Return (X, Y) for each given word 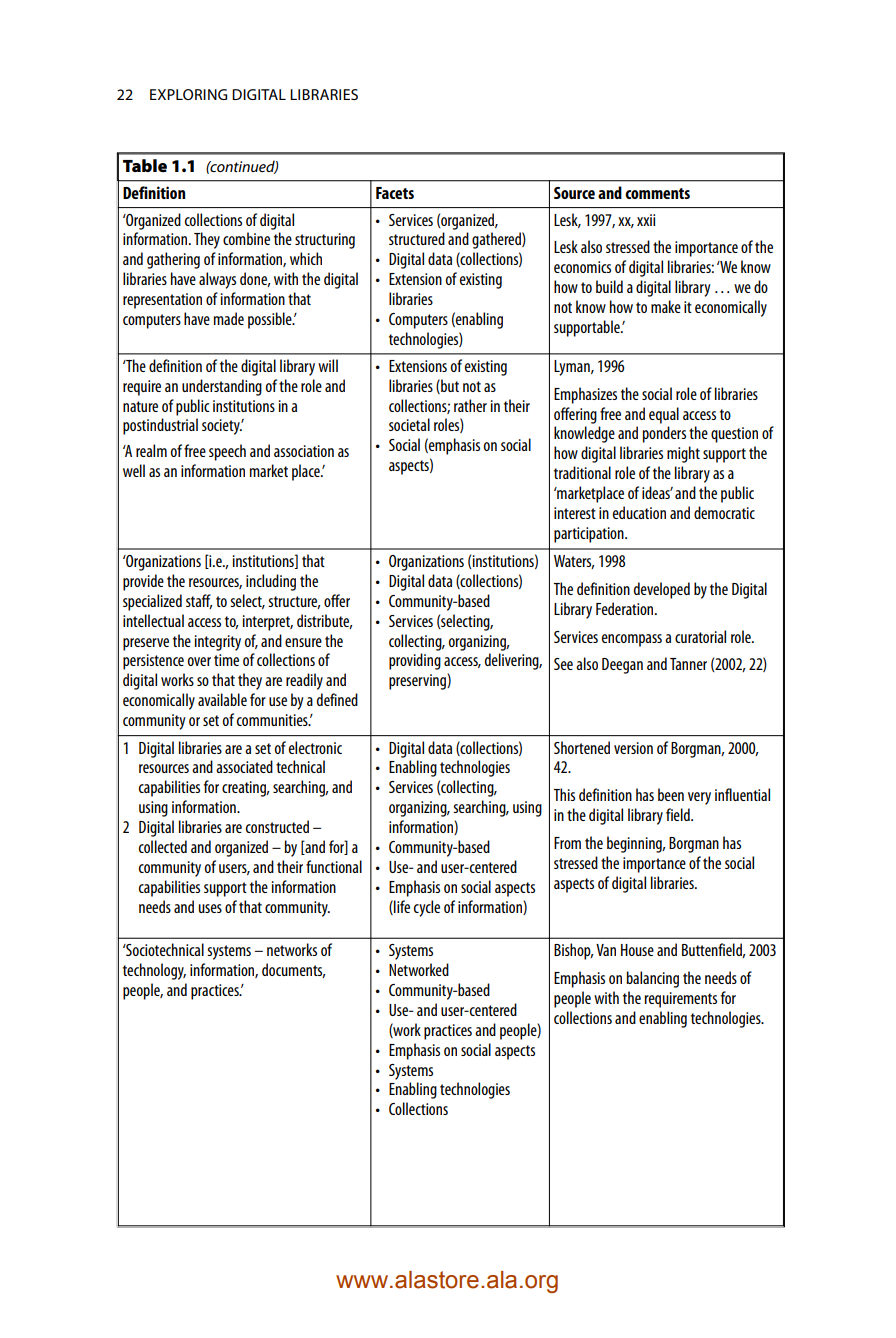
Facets (395, 193)
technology (154, 971)
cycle (427, 908)
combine (246, 238)
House (637, 950)
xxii (646, 220)
